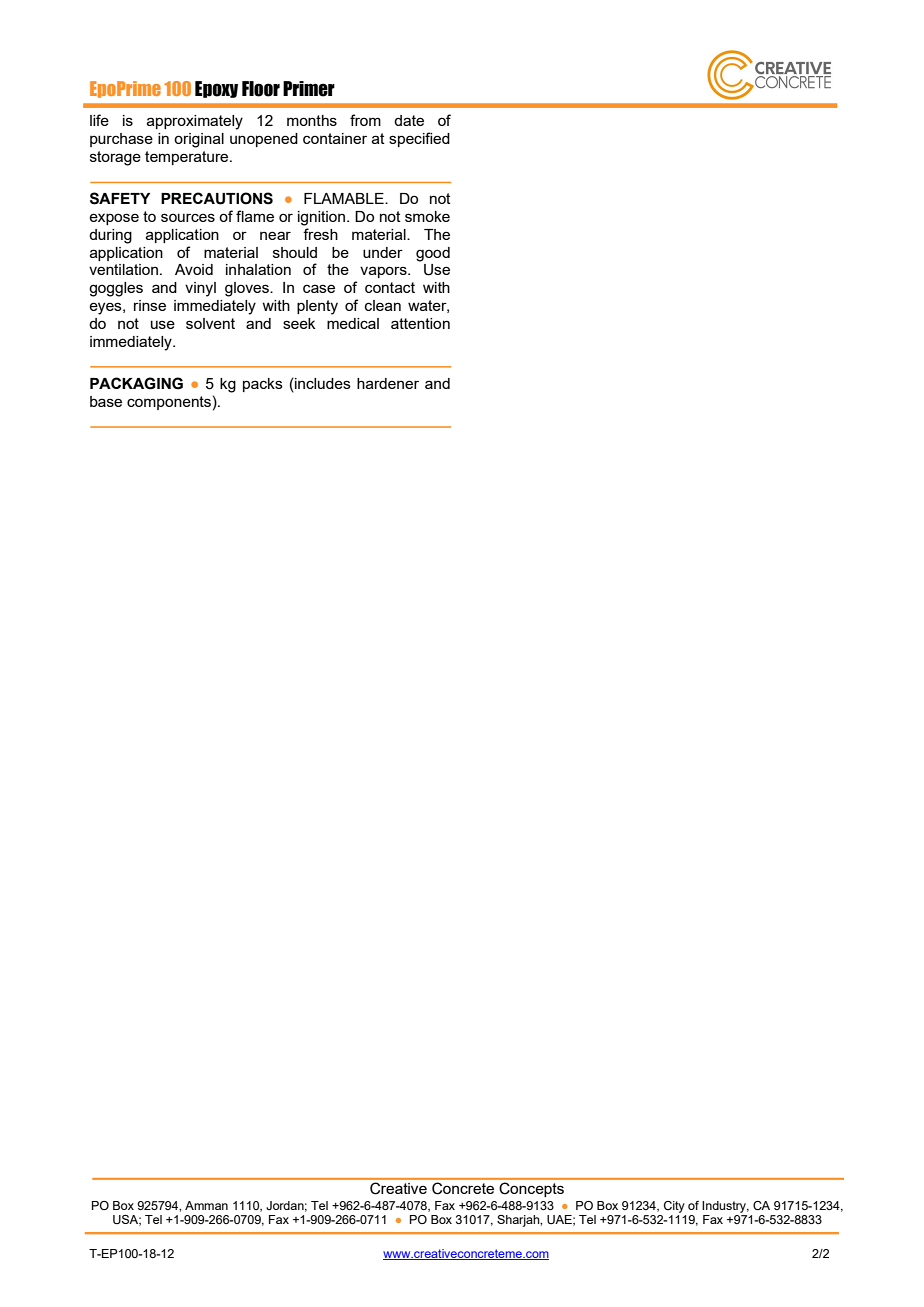 This image has width=924, height=1307. Describe the element at coordinates (383, 305) in the image. I see `clean` at that location.
